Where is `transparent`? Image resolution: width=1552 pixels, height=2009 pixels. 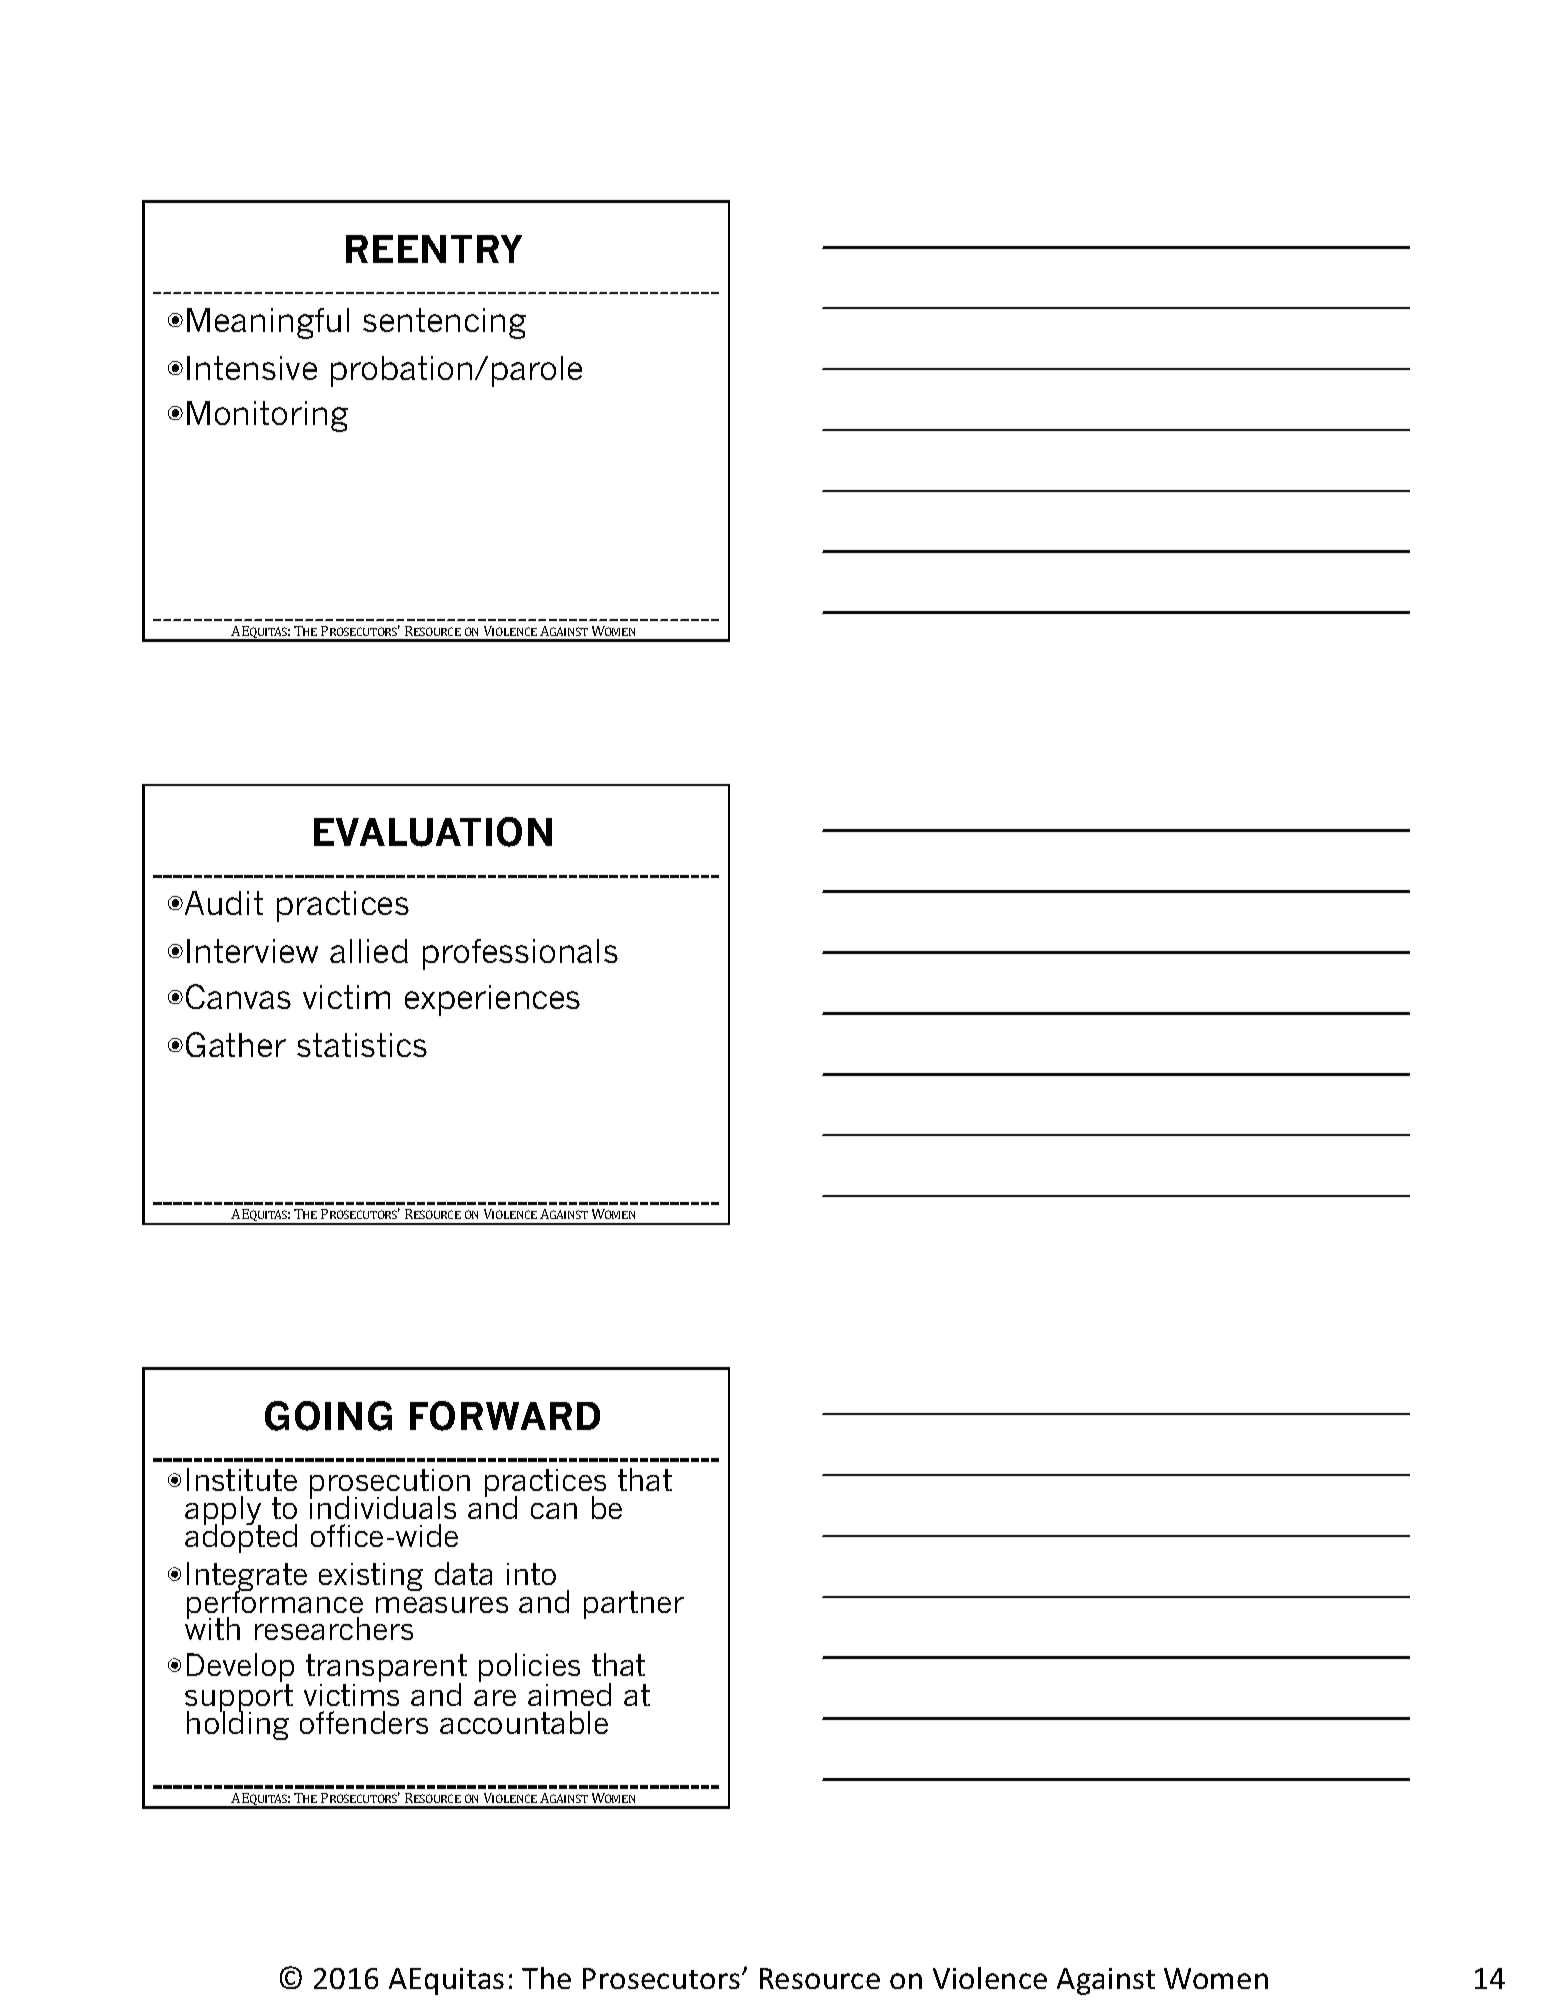
transparent is located at coordinates (386, 1669).
